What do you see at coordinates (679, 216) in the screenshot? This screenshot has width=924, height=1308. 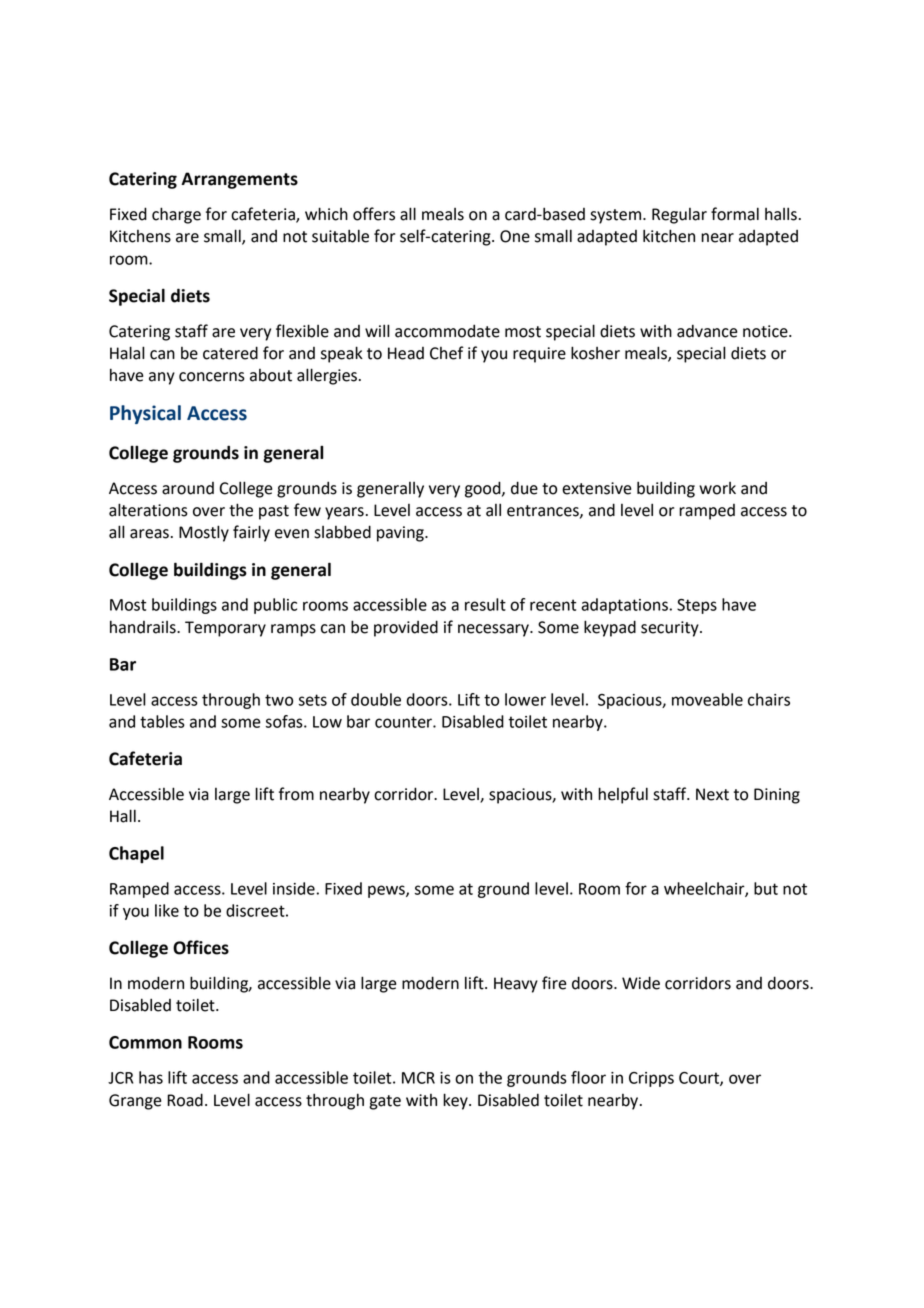 I see `Regular` at bounding box center [679, 216].
